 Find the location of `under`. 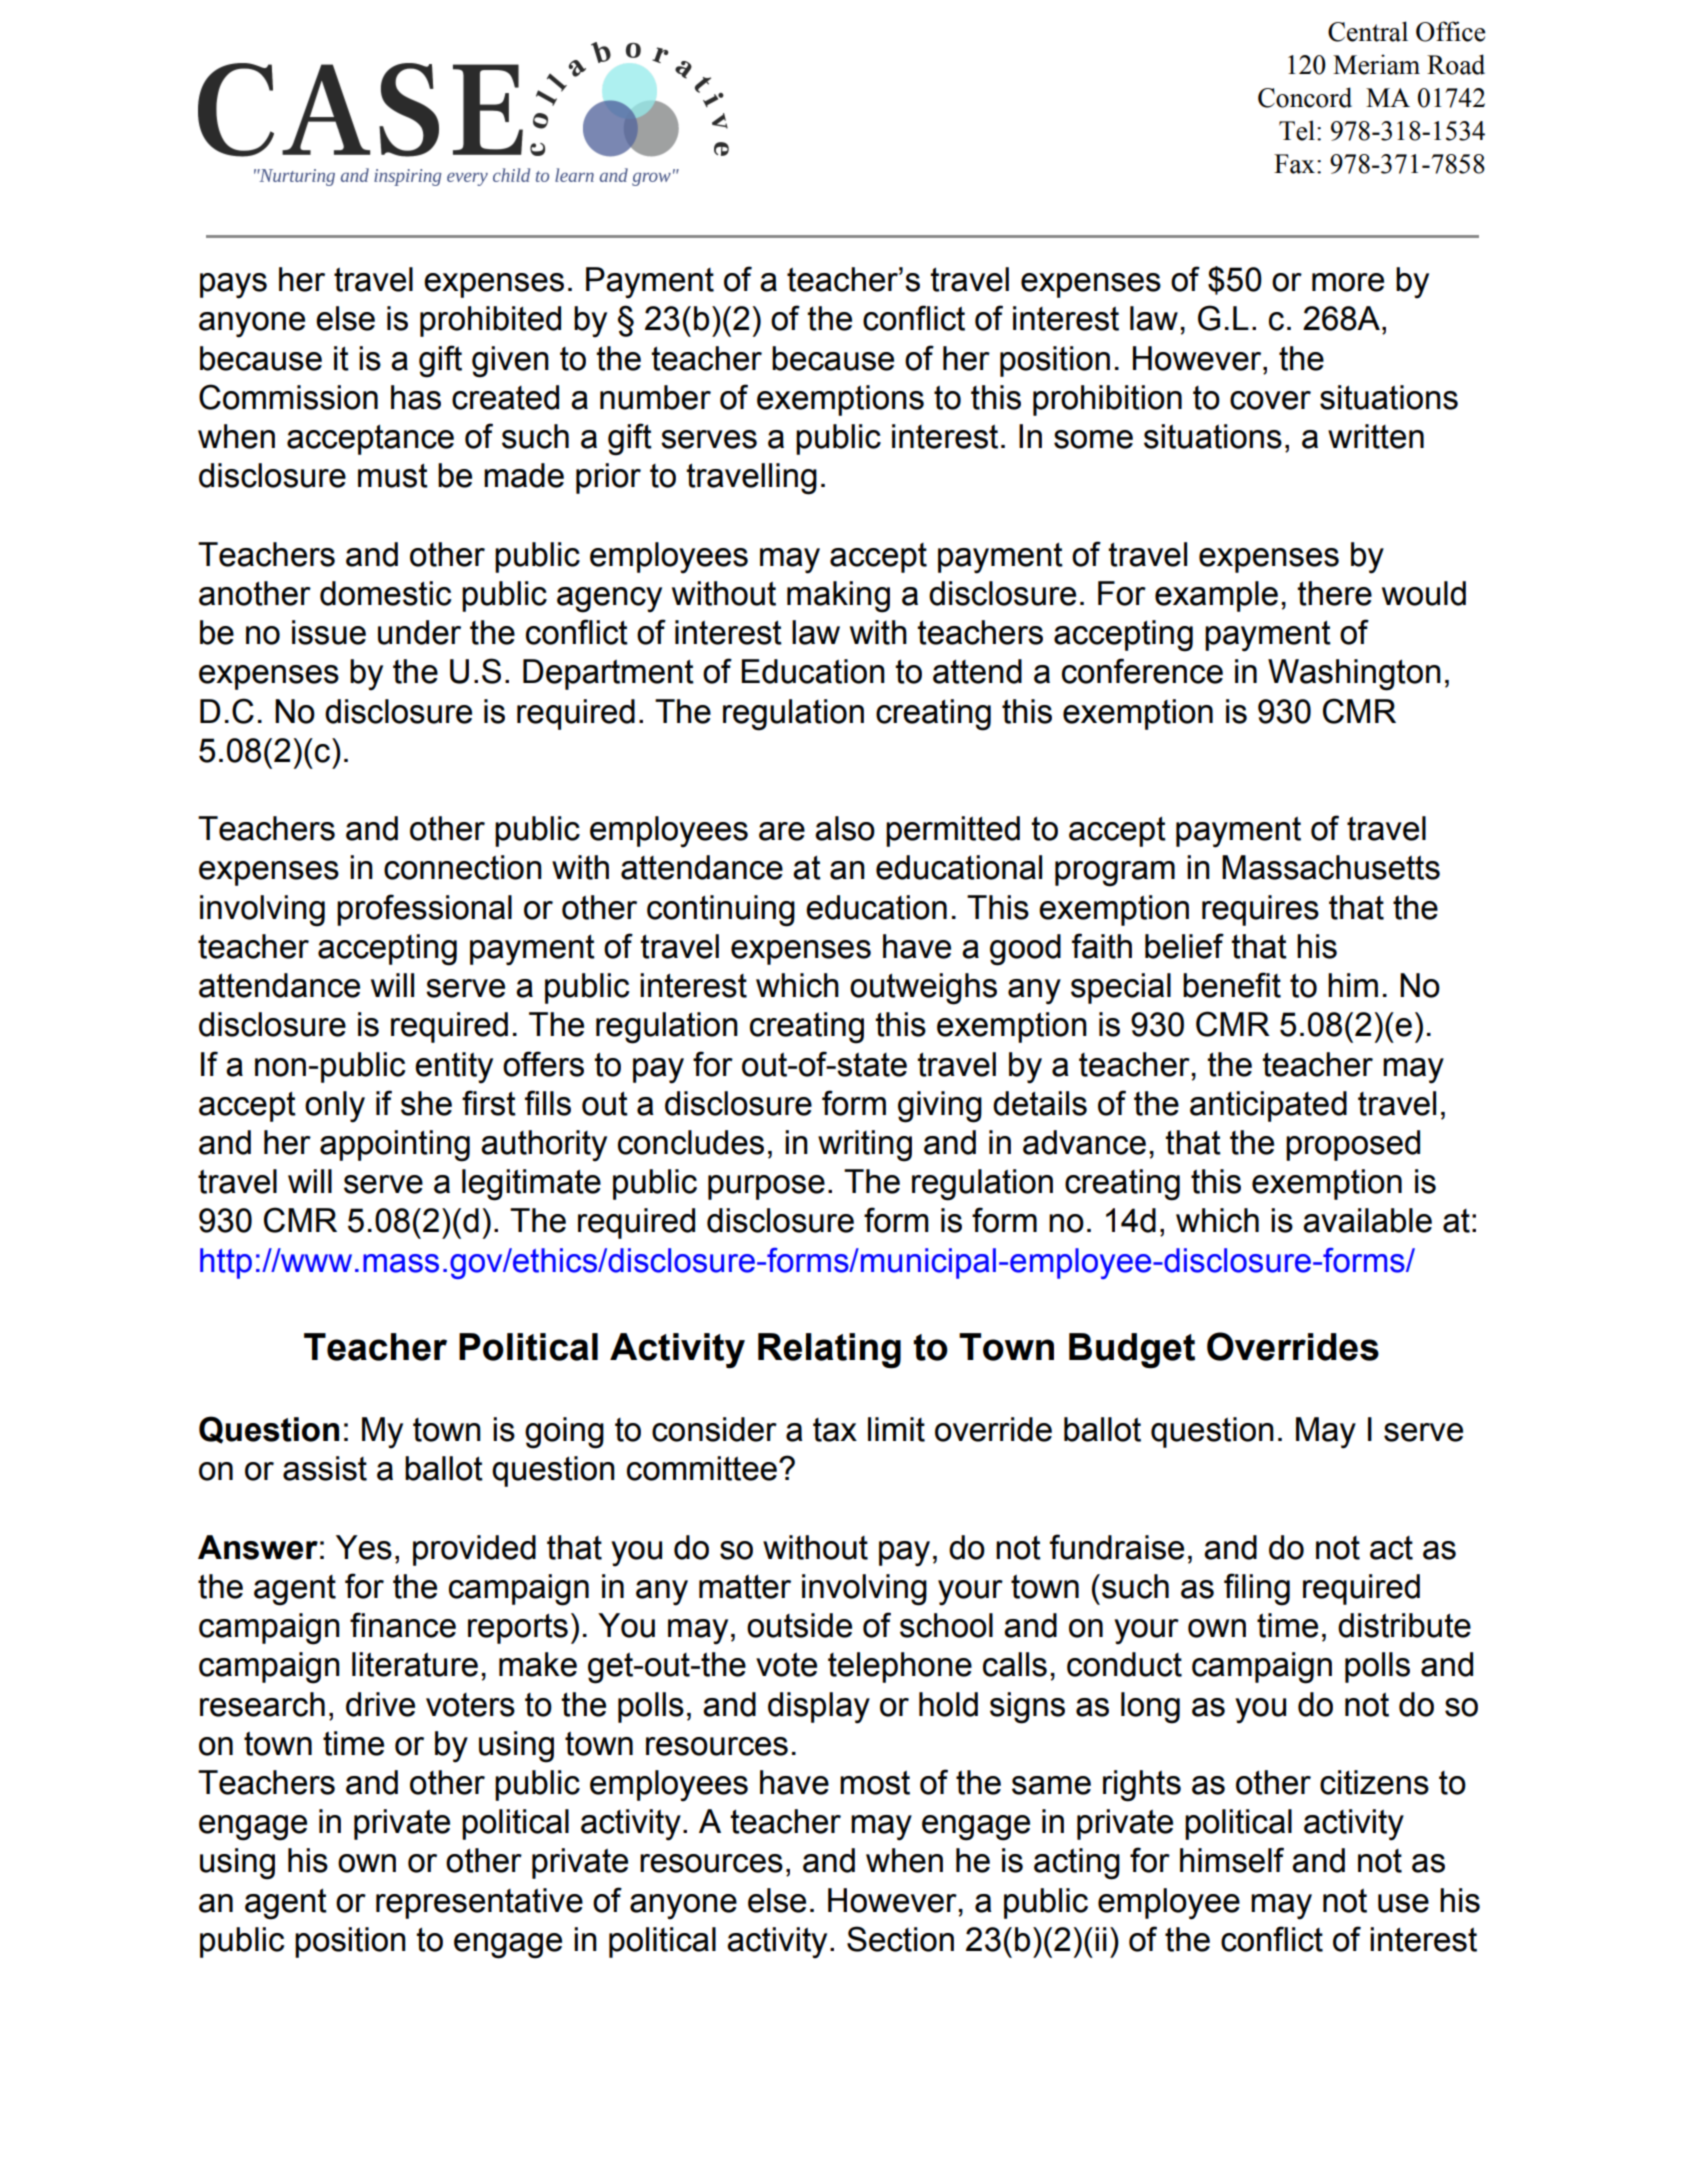

under is located at coordinates (419, 632).
